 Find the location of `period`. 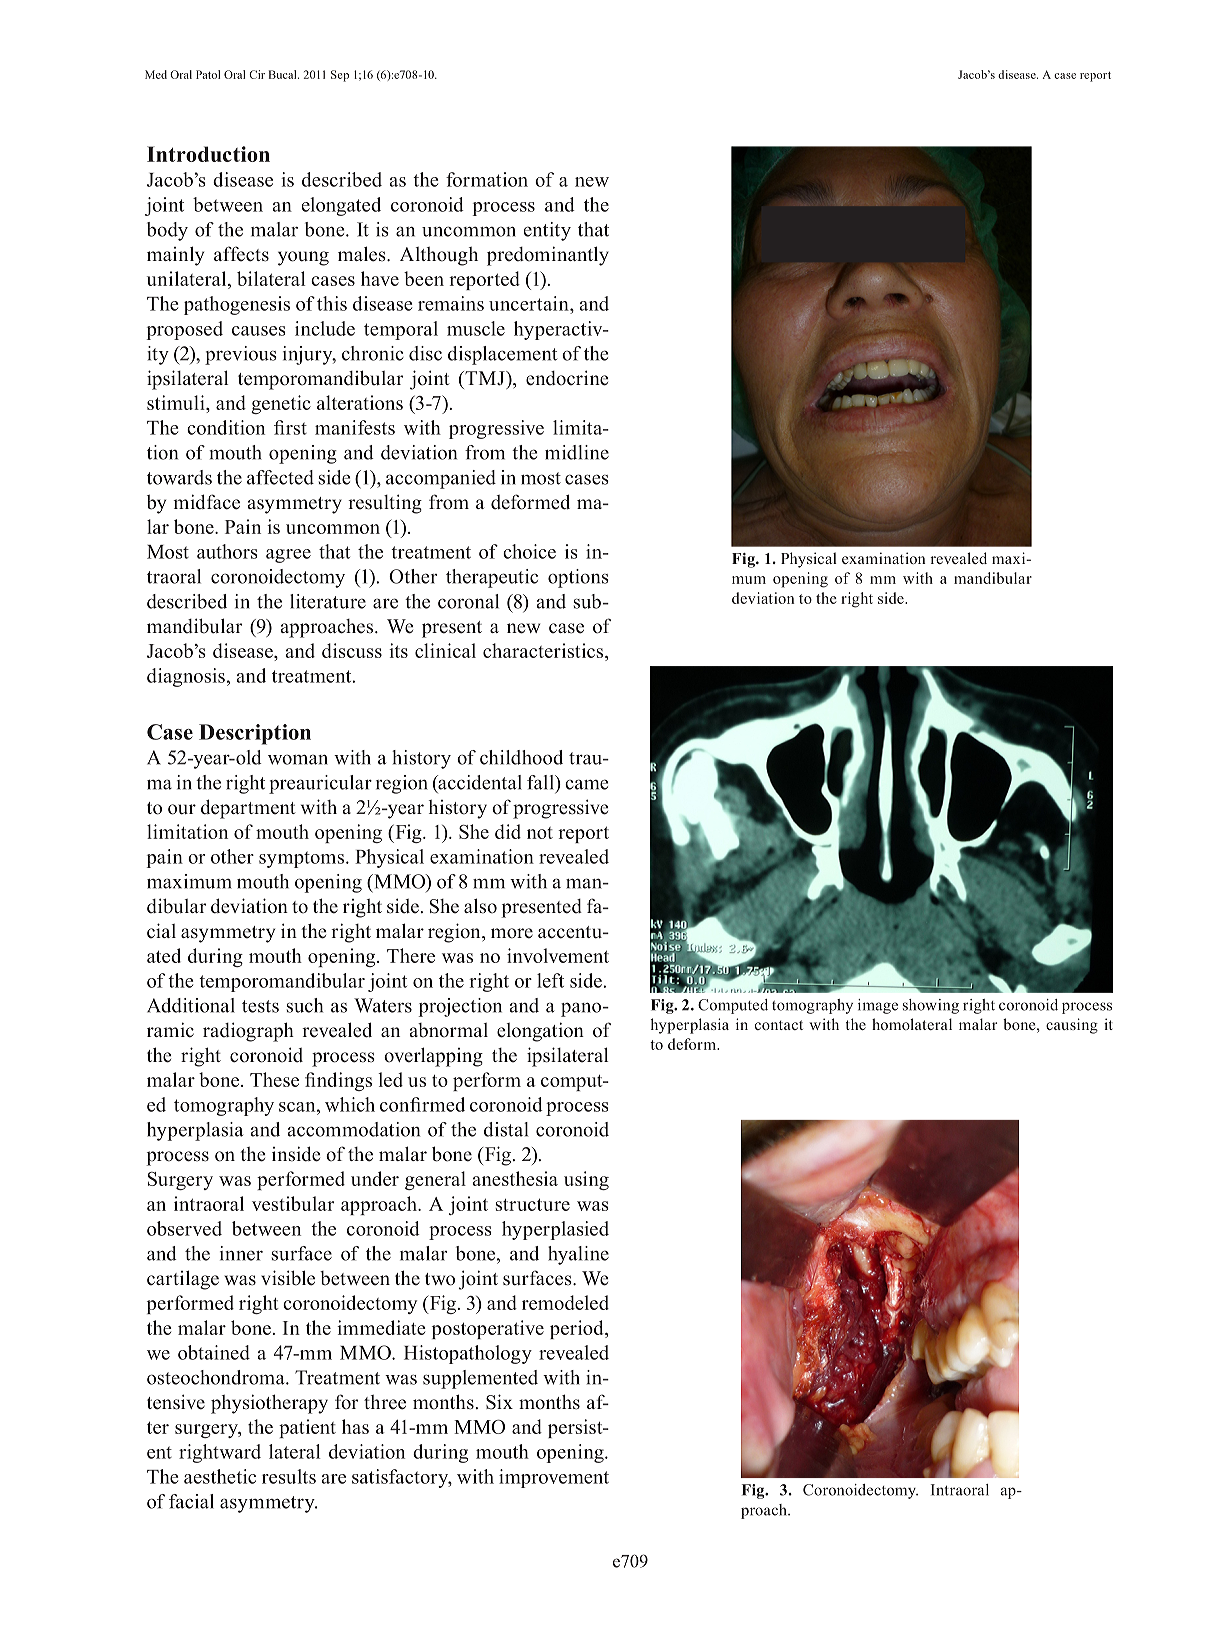

period is located at coordinates (578, 1329).
